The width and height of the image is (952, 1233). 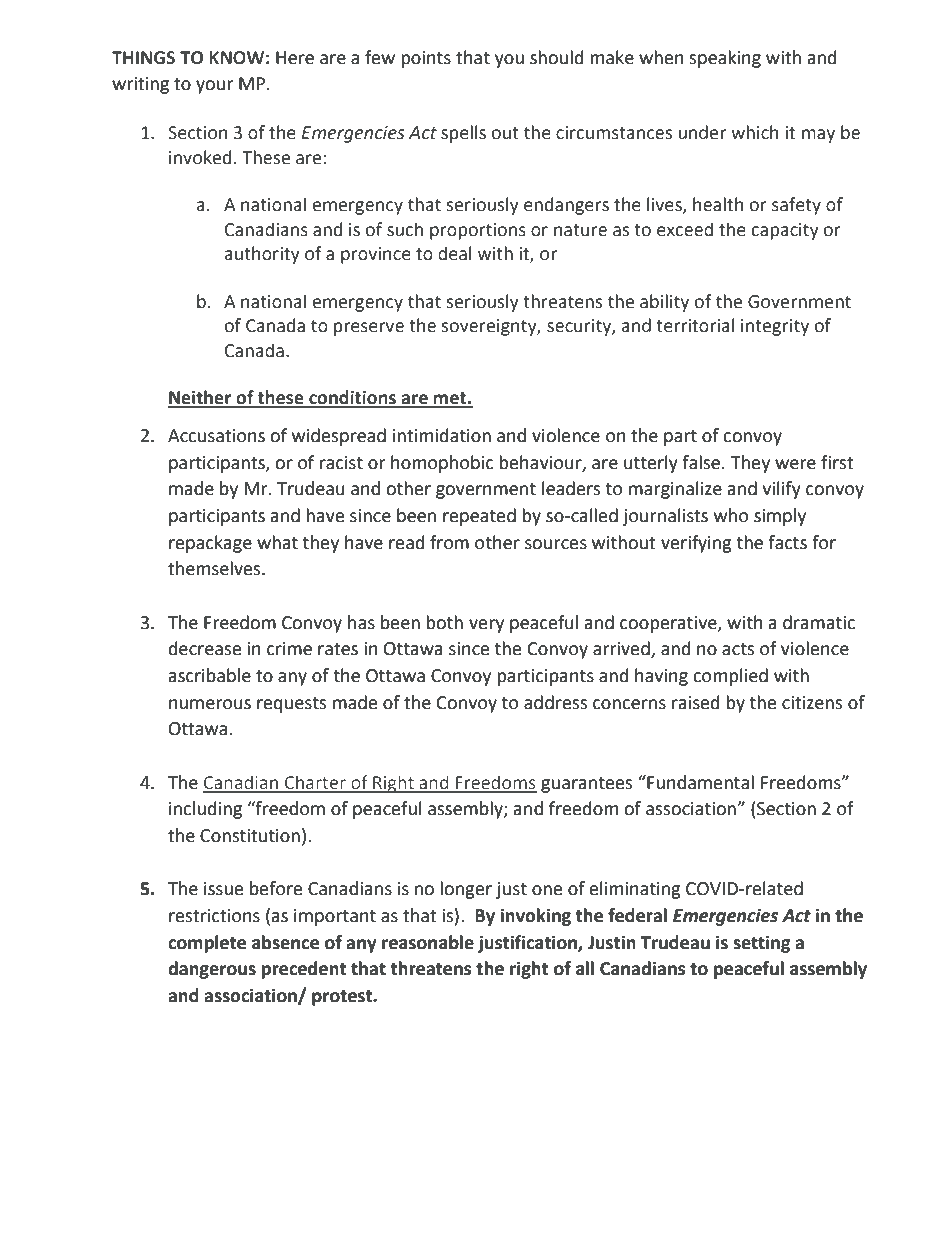 What do you see at coordinates (212, 970) in the image?
I see `dangerous` at bounding box center [212, 970].
